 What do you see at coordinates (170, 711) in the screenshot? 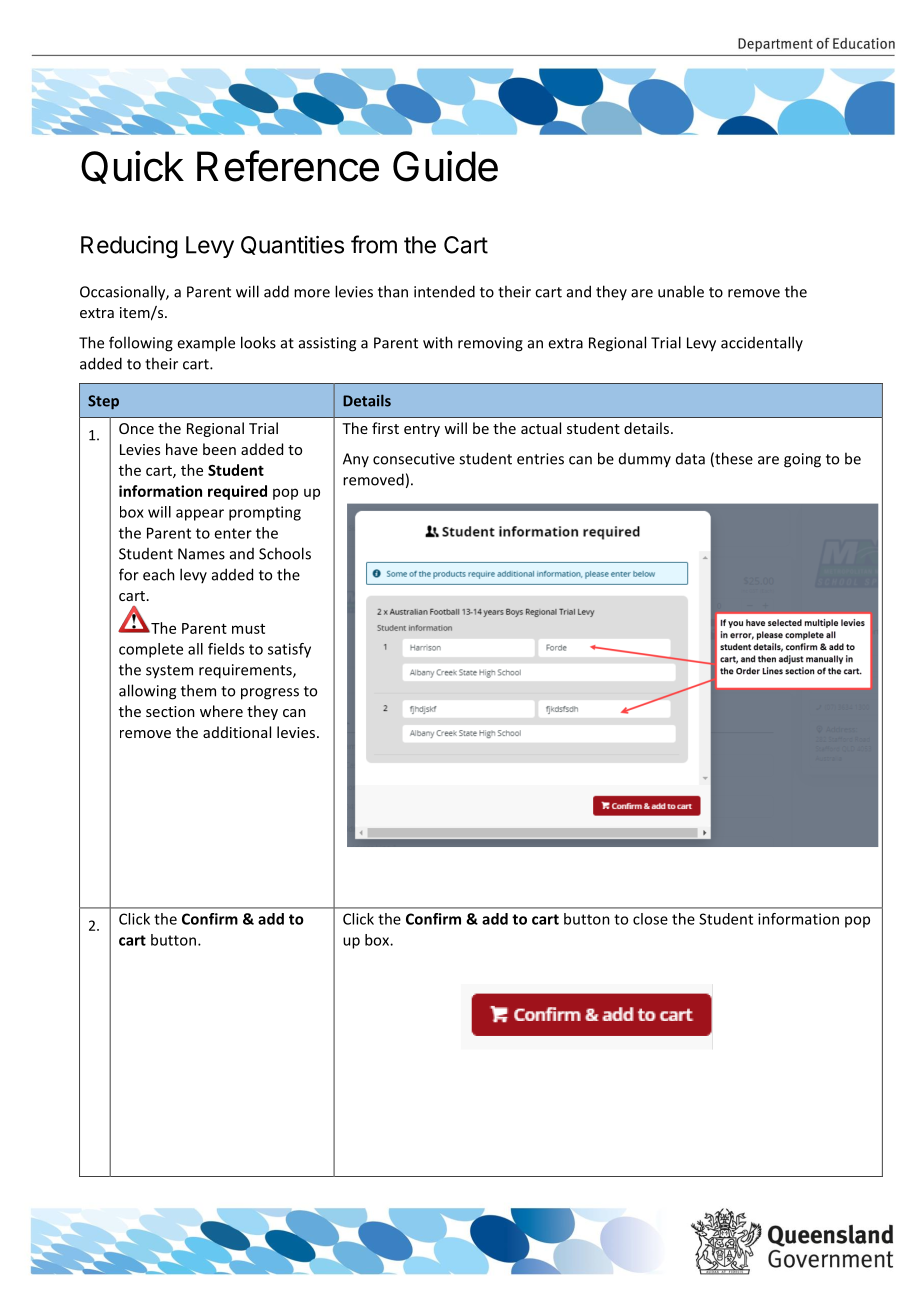
I see `section` at bounding box center [170, 711].
